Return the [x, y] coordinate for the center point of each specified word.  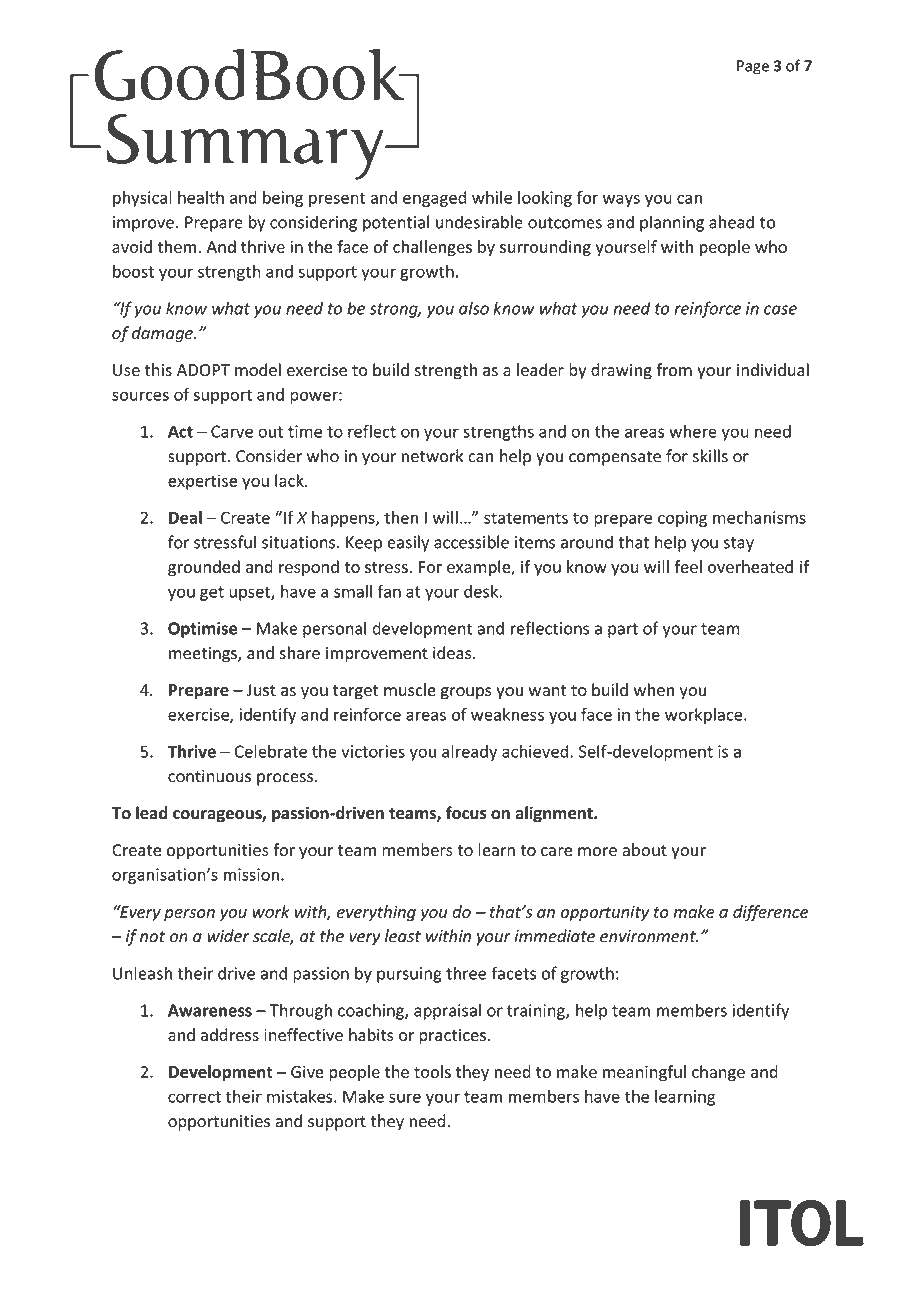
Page [753, 67]
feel [688, 566]
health [201, 197]
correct [194, 1097]
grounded [204, 568]
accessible [471, 542]
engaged [435, 199]
